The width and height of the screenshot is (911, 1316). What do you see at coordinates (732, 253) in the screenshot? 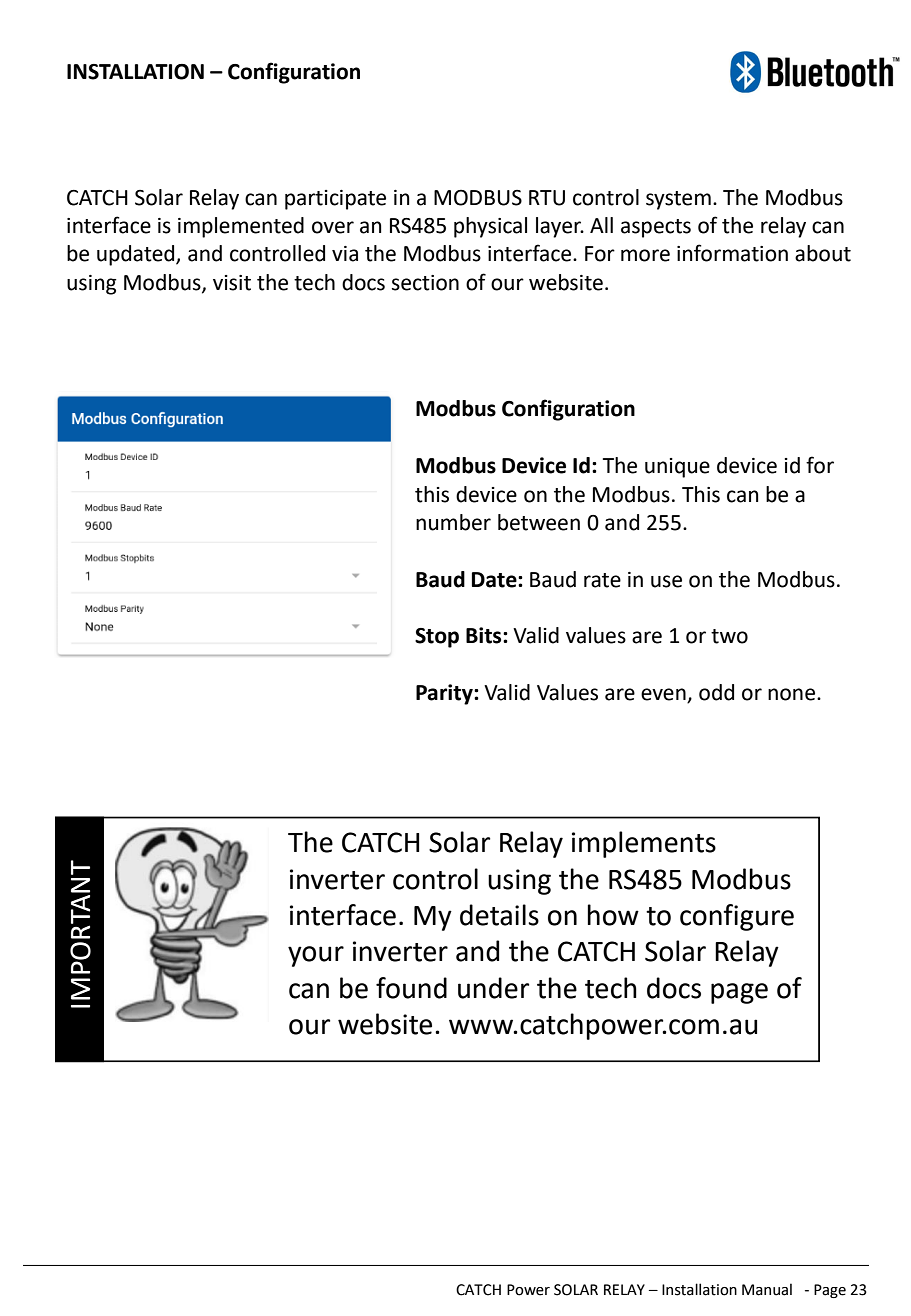
I see `information` at bounding box center [732, 253].
